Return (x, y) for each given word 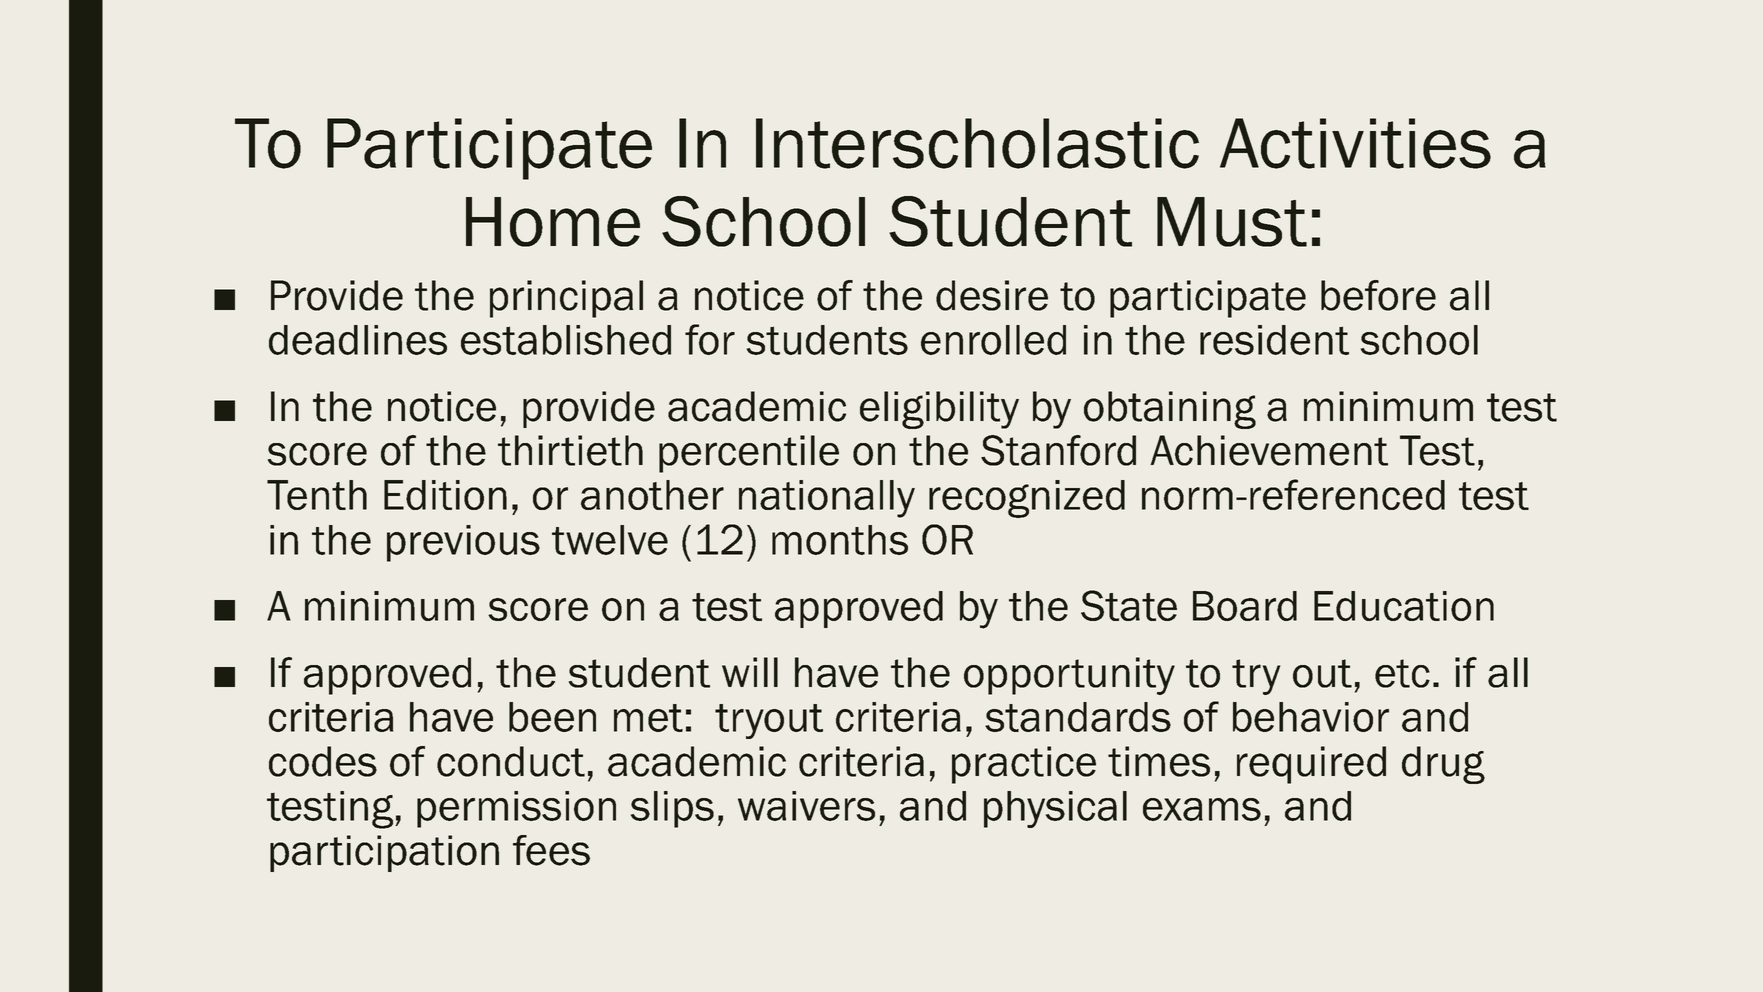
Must (1232, 222)
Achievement (1269, 450)
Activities (1355, 143)
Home (553, 222)
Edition (445, 495)
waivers (806, 806)
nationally (827, 499)
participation (384, 853)
